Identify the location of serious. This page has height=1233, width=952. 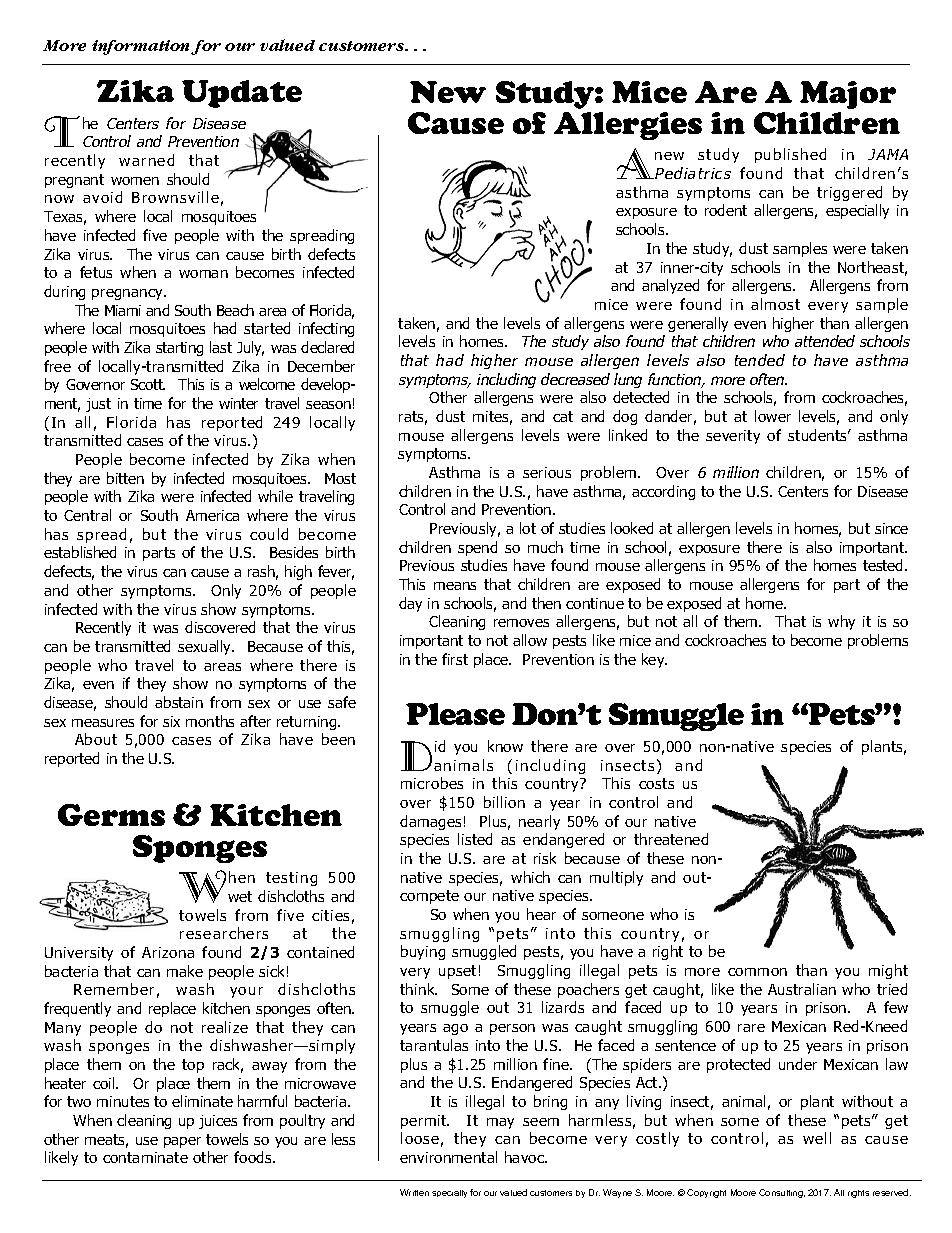
(547, 472).
